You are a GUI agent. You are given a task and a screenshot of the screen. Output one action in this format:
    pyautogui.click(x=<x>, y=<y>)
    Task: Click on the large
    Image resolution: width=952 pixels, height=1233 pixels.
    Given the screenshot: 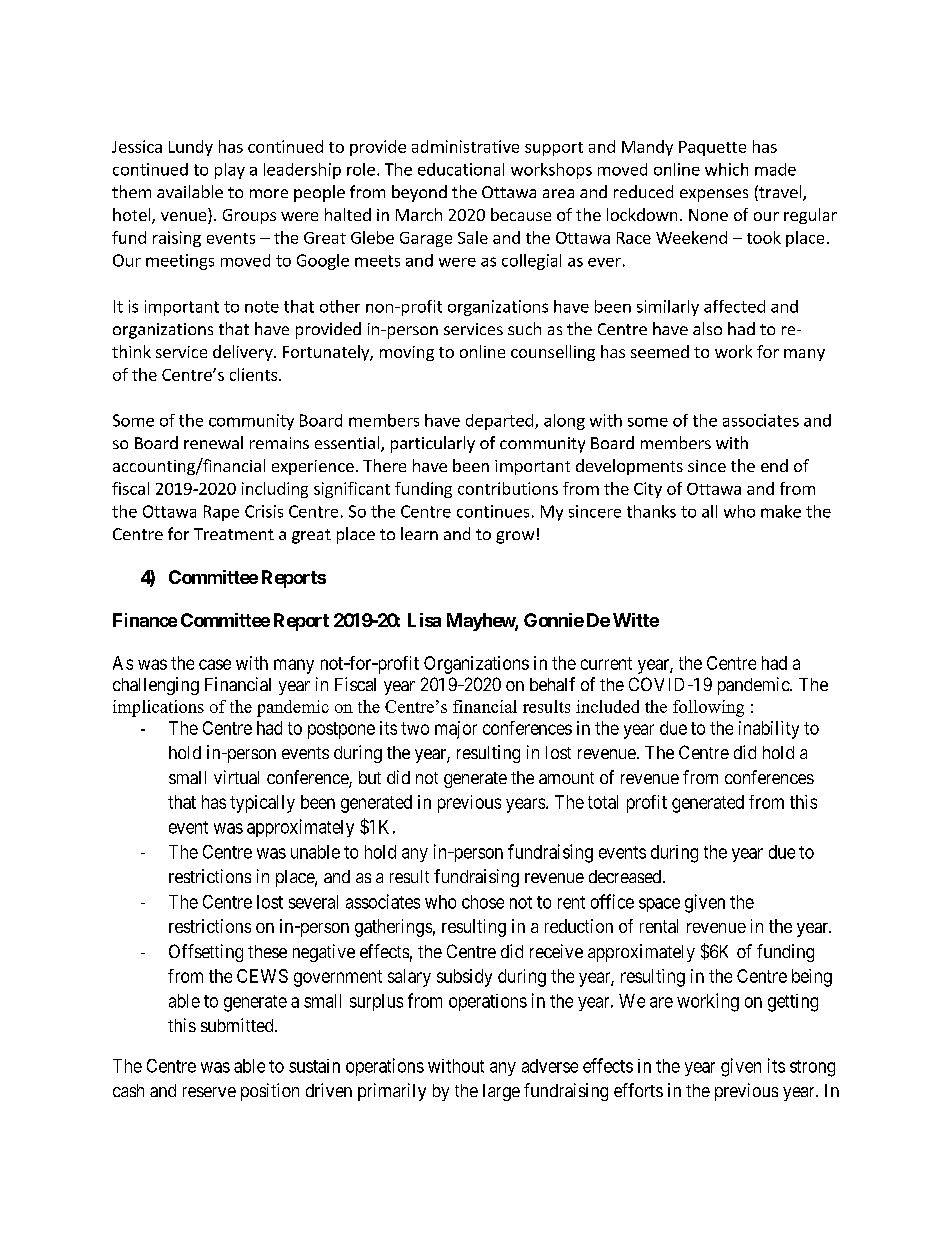 What is the action you would take?
    pyautogui.click(x=501, y=1092)
